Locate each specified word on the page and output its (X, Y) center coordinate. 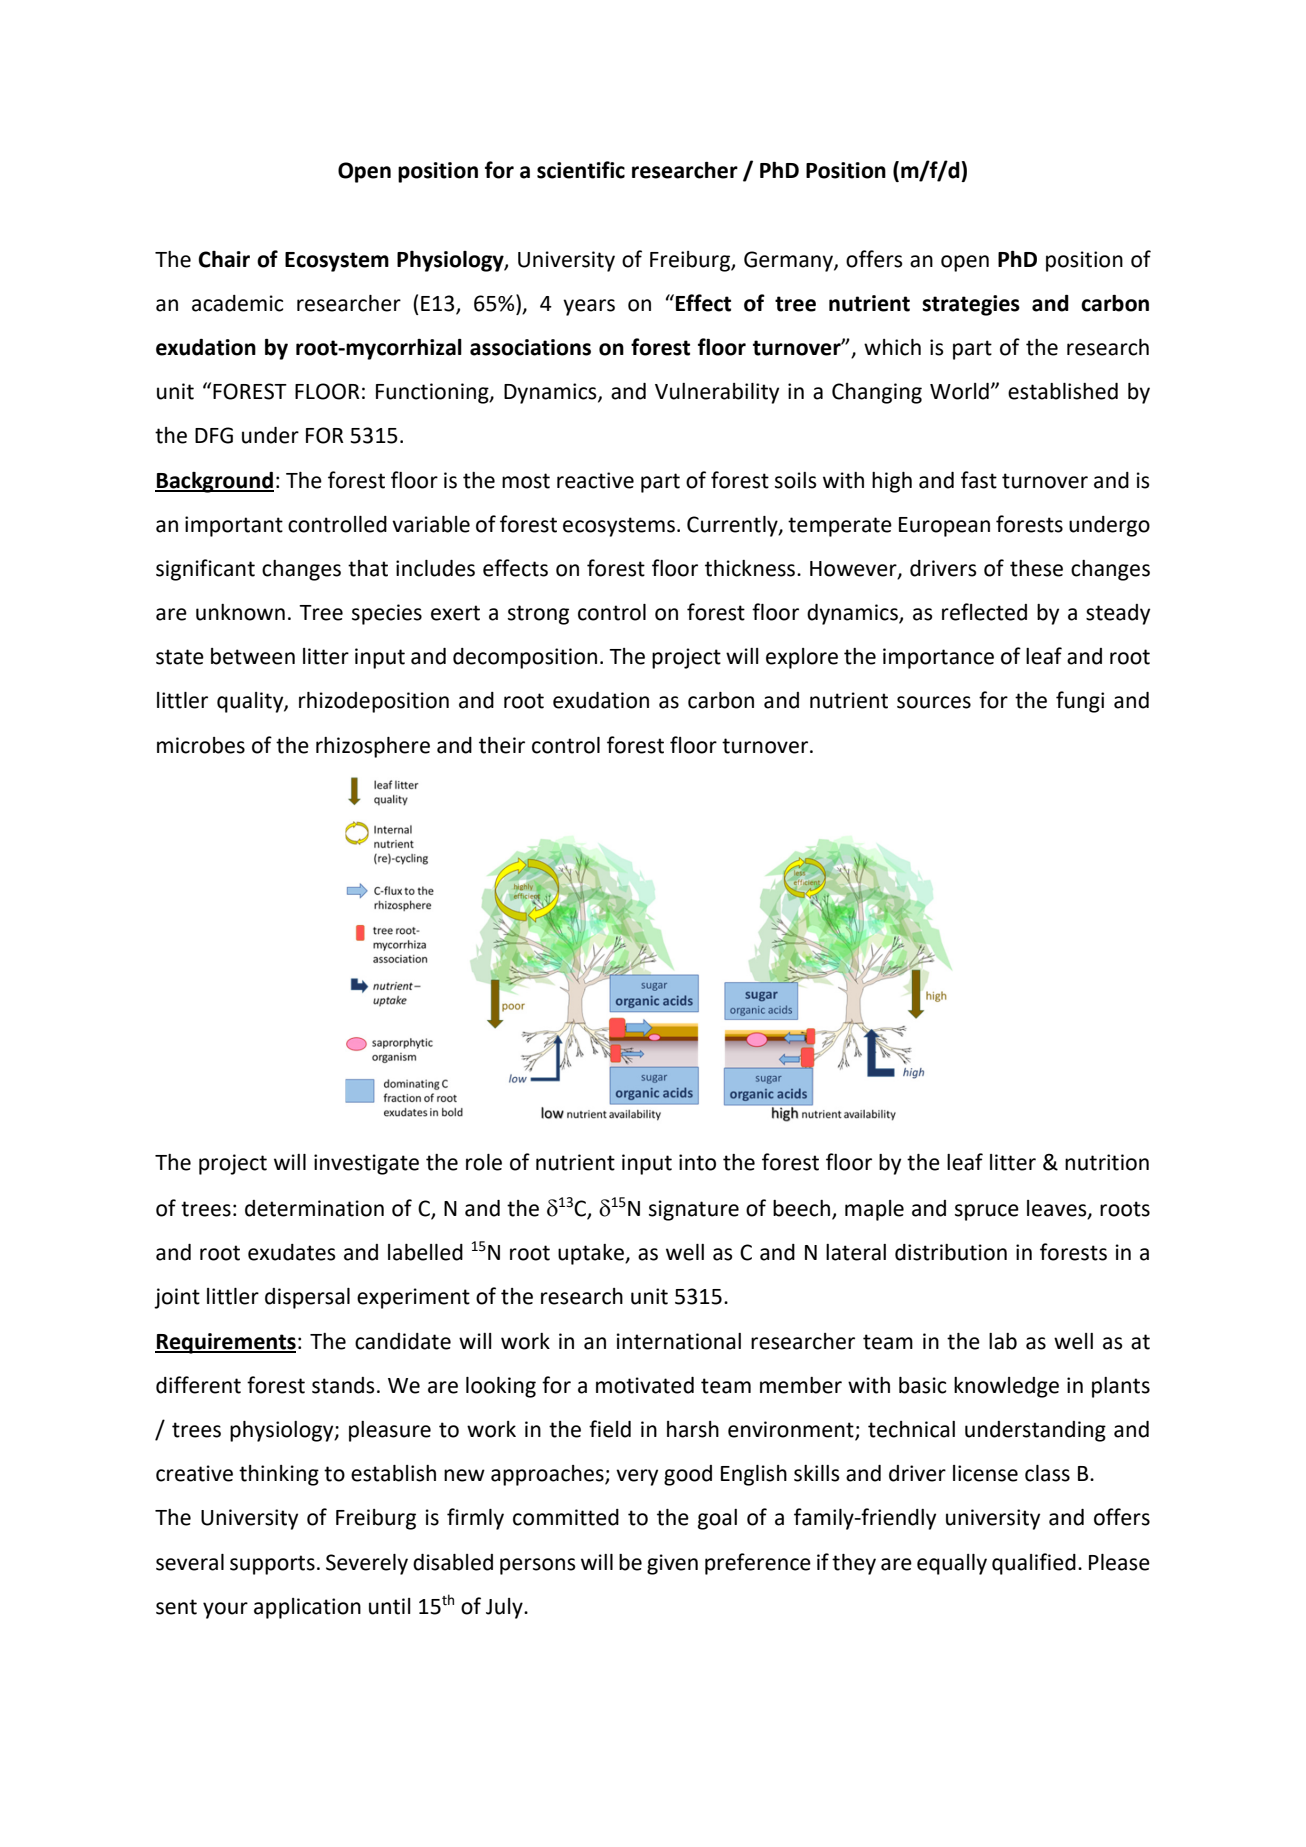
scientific (581, 170)
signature (694, 1210)
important (234, 526)
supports (272, 1565)
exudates (291, 1252)
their (502, 745)
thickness (751, 568)
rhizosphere (373, 747)
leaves (1058, 1209)
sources (934, 702)
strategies (971, 305)
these (1036, 568)
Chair (224, 259)
